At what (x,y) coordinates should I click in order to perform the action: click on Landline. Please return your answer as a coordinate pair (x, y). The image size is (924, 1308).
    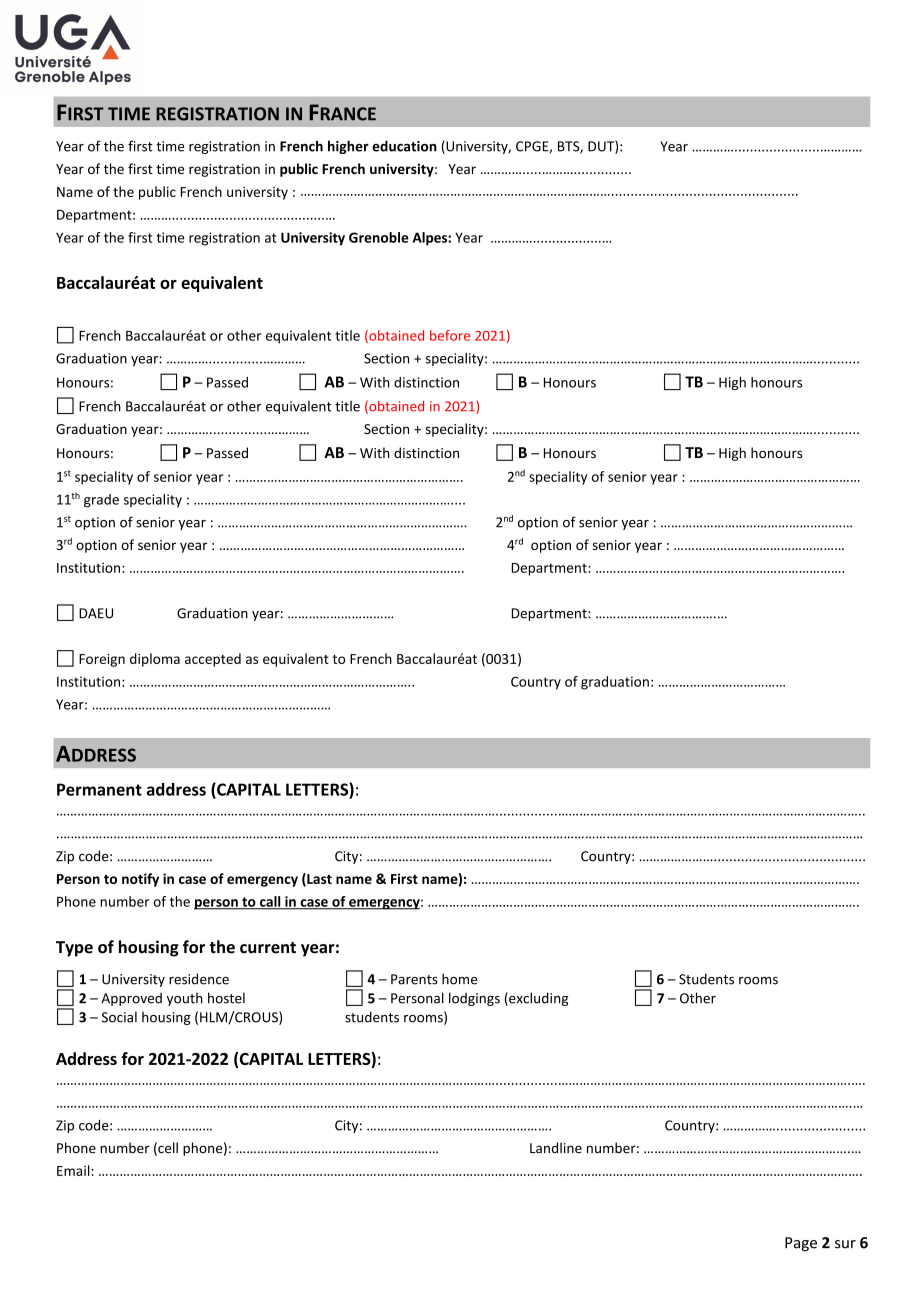
    Looking at the image, I should click on (556, 1148).
